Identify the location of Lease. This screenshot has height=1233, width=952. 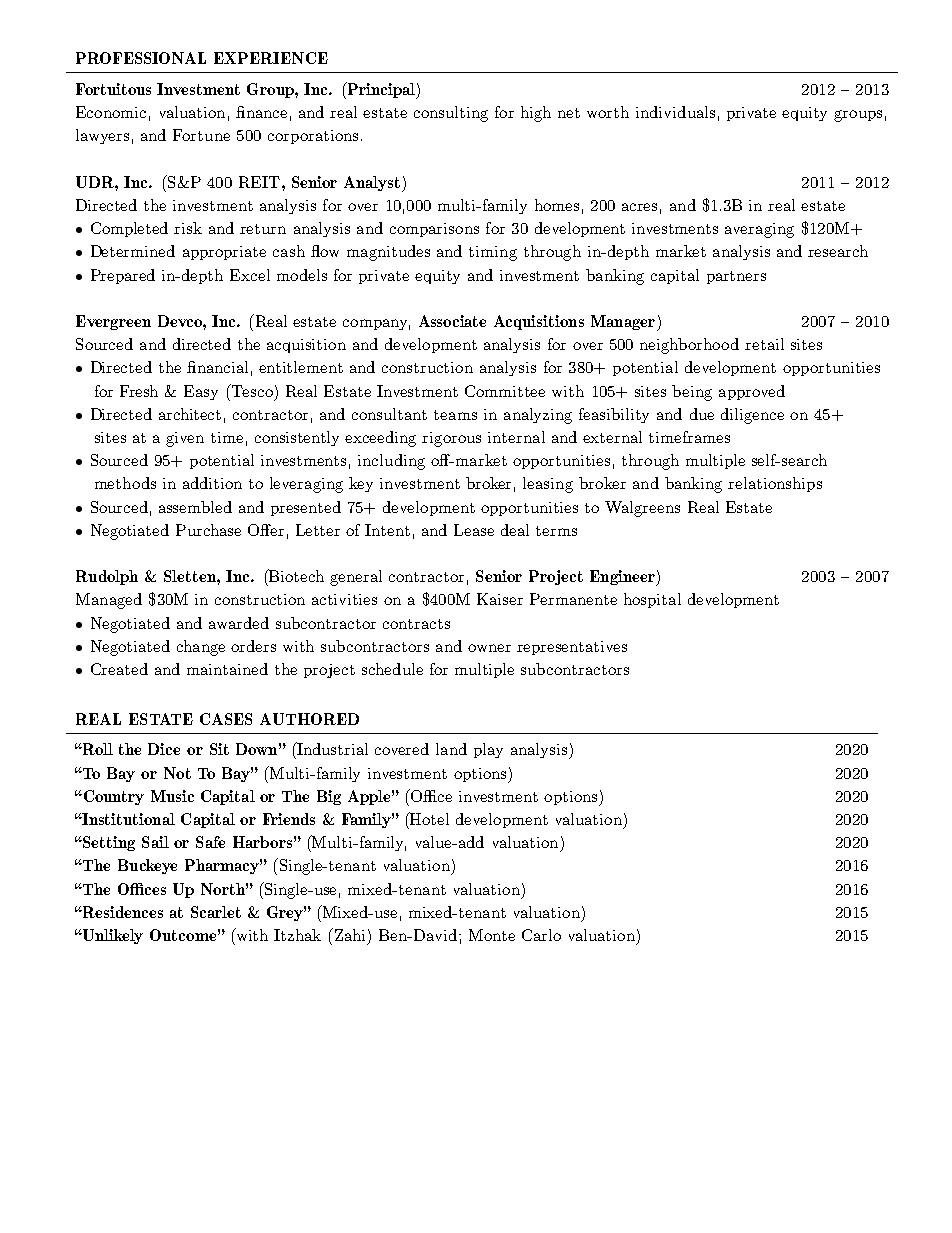
(474, 530).
